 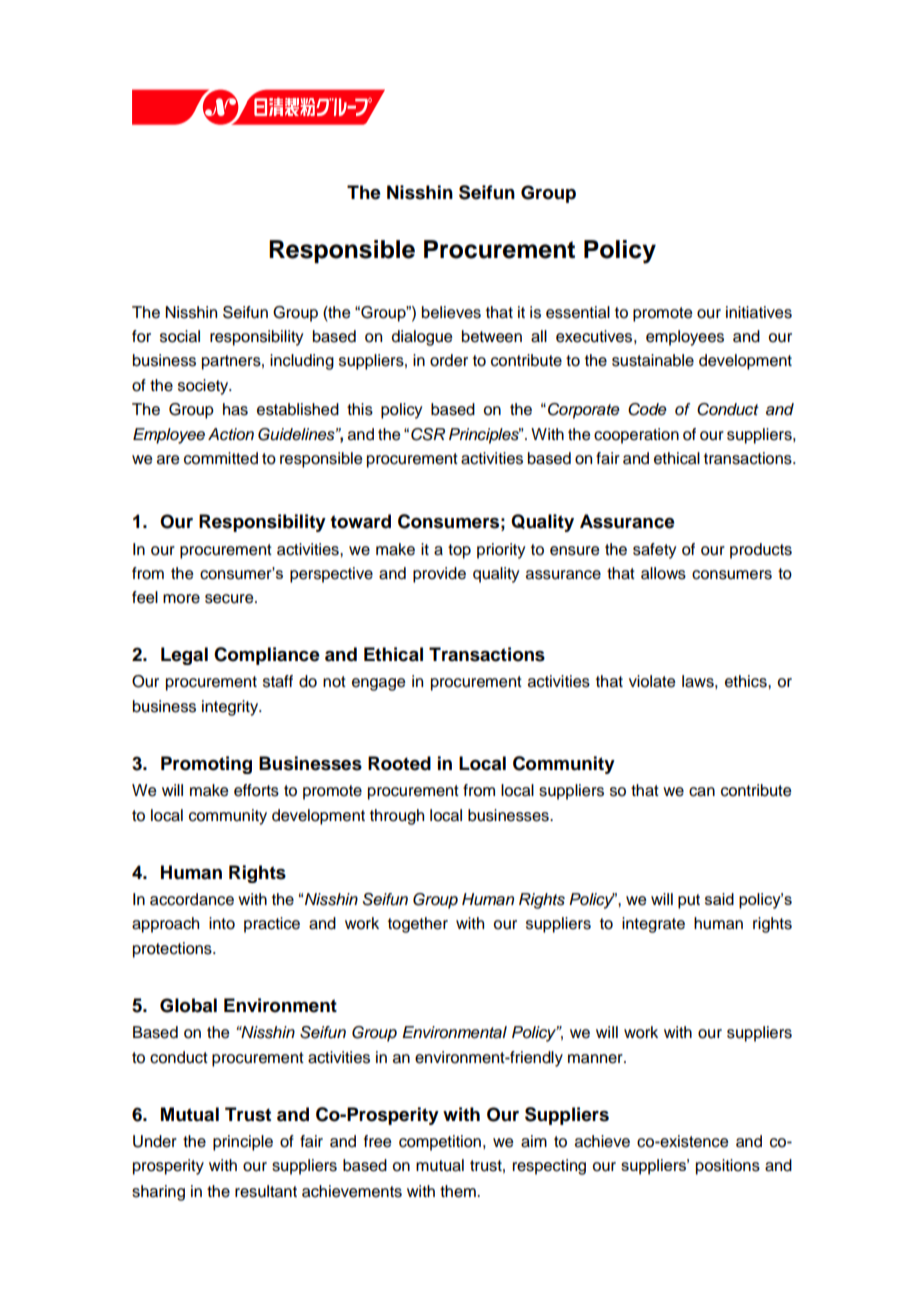 What do you see at coordinates (188, 1005) in the screenshot?
I see `Global` at bounding box center [188, 1005].
